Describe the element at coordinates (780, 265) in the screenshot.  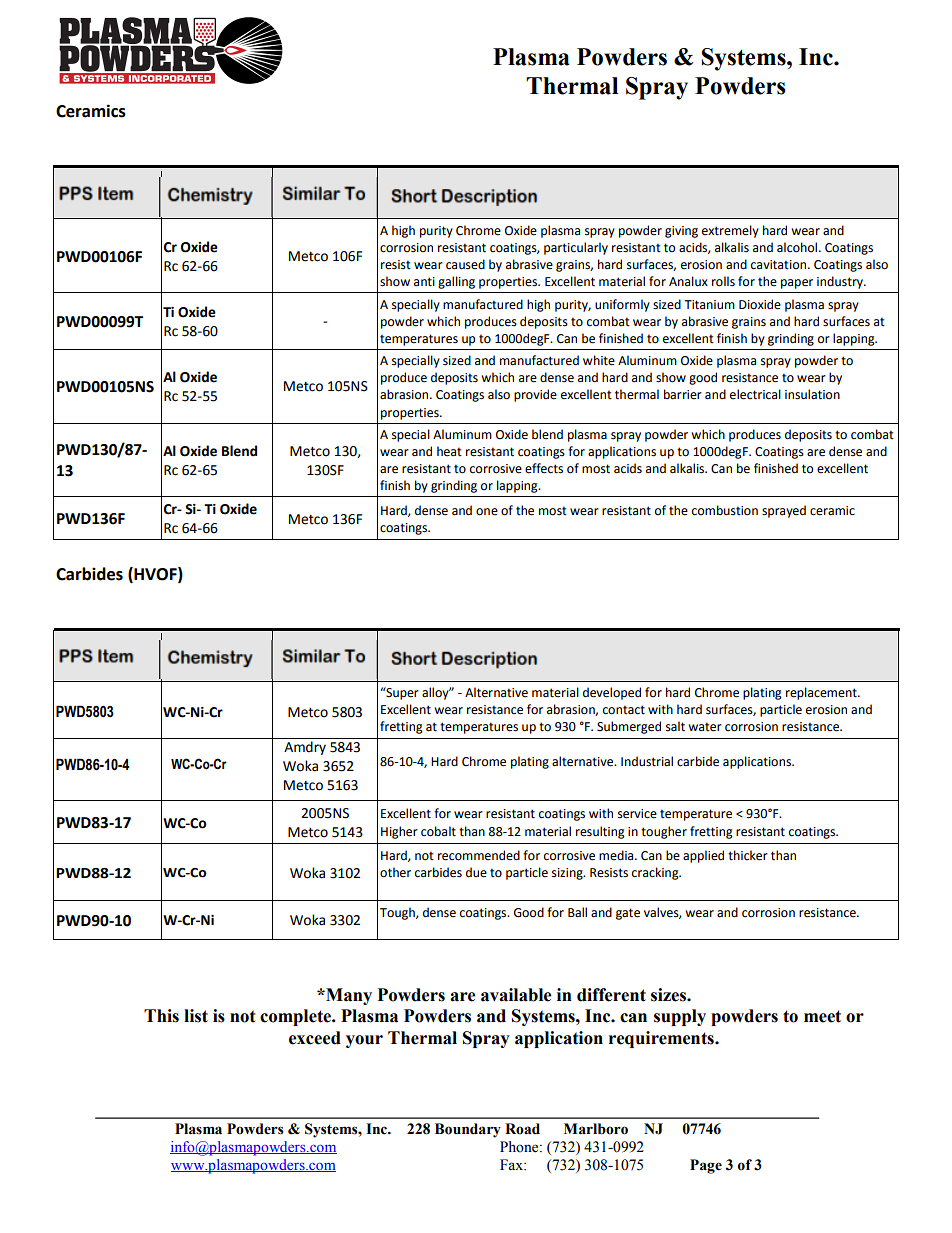
I see `cavitation` at that location.
